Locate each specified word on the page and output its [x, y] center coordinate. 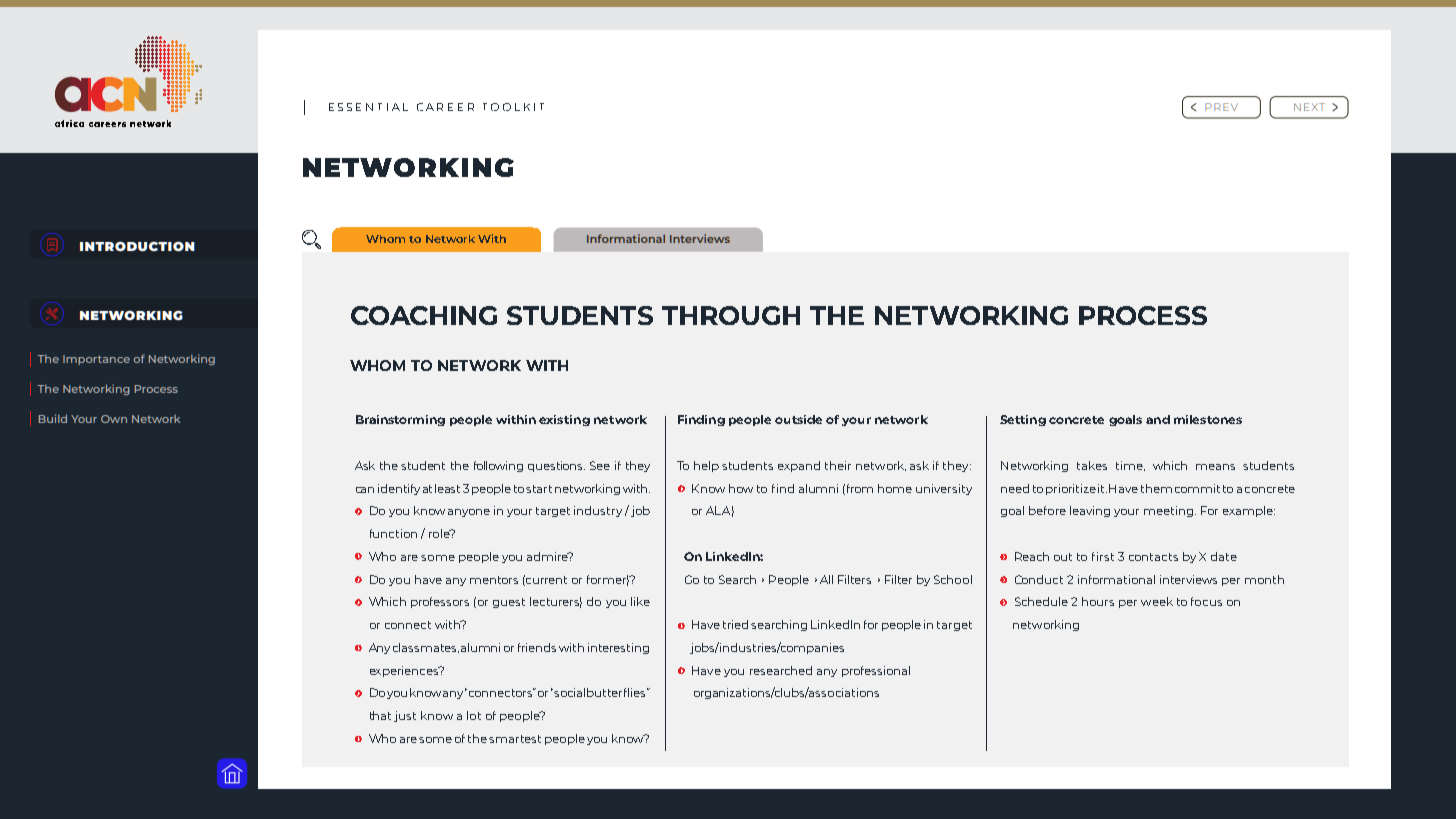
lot [474, 715]
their [838, 465]
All [826, 579]
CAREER [445, 107]
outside [798, 419]
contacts [1153, 557]
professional [876, 671]
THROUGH [731, 315]
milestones [1208, 419]
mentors [494, 580]
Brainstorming [400, 420]
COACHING [424, 315]
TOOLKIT [513, 107]
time [1130, 466]
